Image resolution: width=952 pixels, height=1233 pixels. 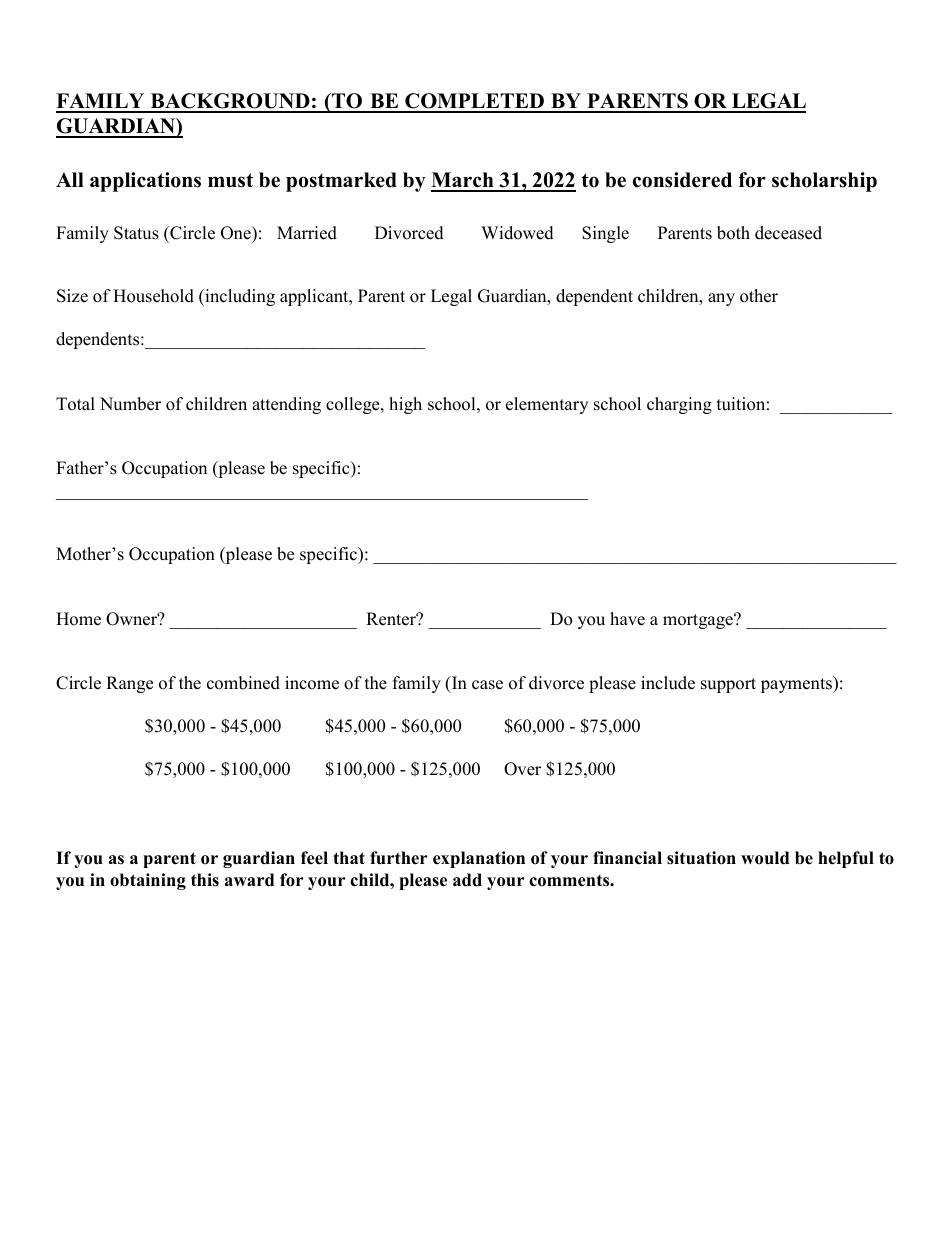 I want to click on mortgage, so click(x=699, y=621).
